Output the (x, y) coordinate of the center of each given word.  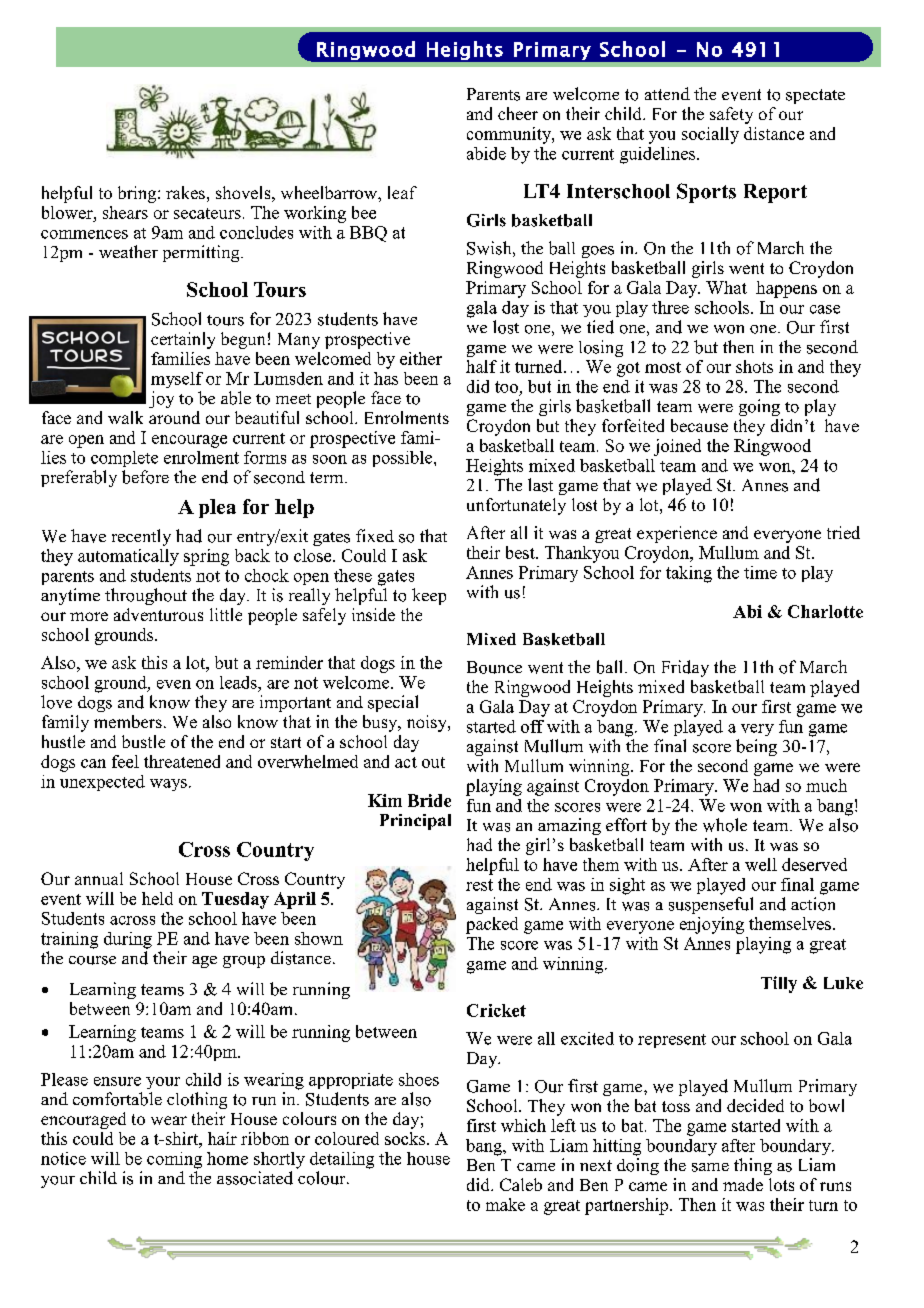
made (743, 1184)
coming (174, 1160)
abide (486, 153)
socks (406, 1138)
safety (731, 115)
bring (138, 194)
